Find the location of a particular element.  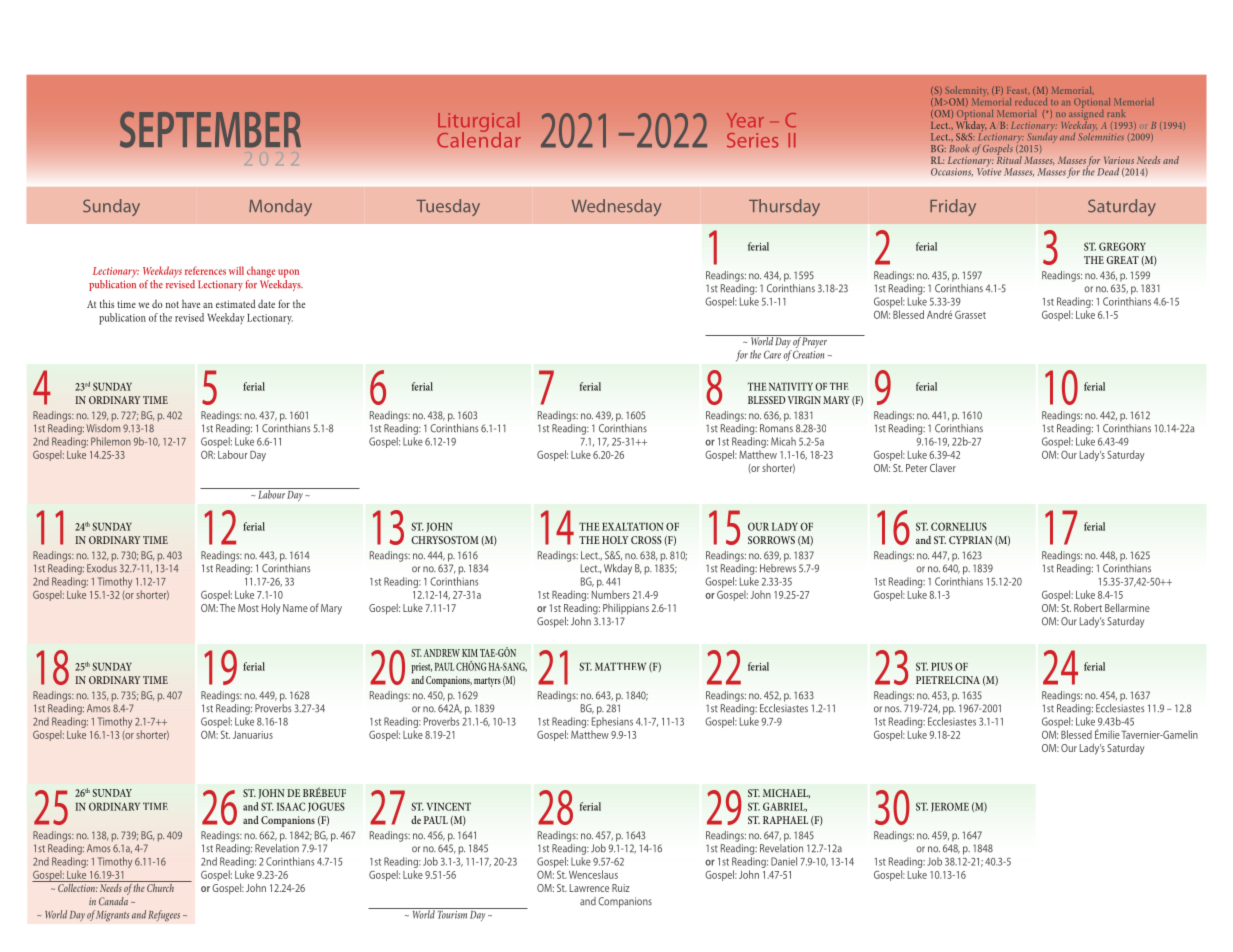

Philemon is located at coordinates (111, 441).
